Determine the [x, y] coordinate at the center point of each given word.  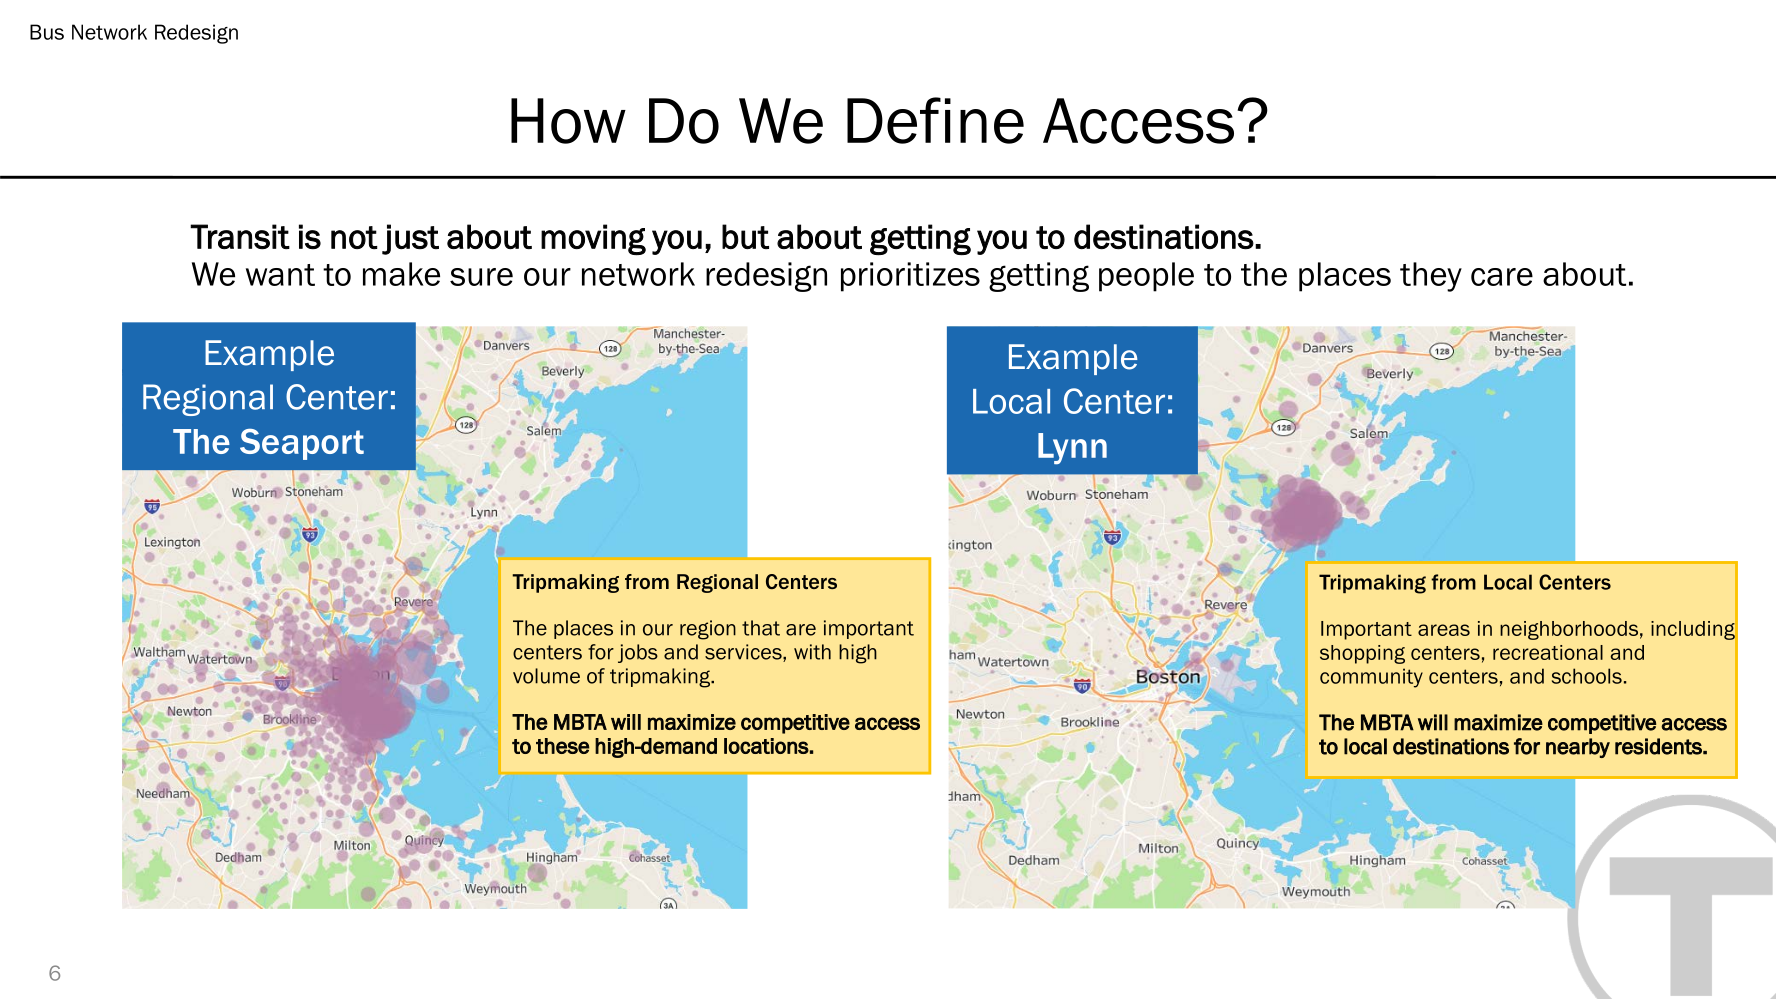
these [563, 746]
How [568, 121]
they [1431, 277]
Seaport [302, 444]
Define [935, 120]
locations [766, 746]
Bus [47, 32]
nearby [1578, 748]
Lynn [1072, 448]
